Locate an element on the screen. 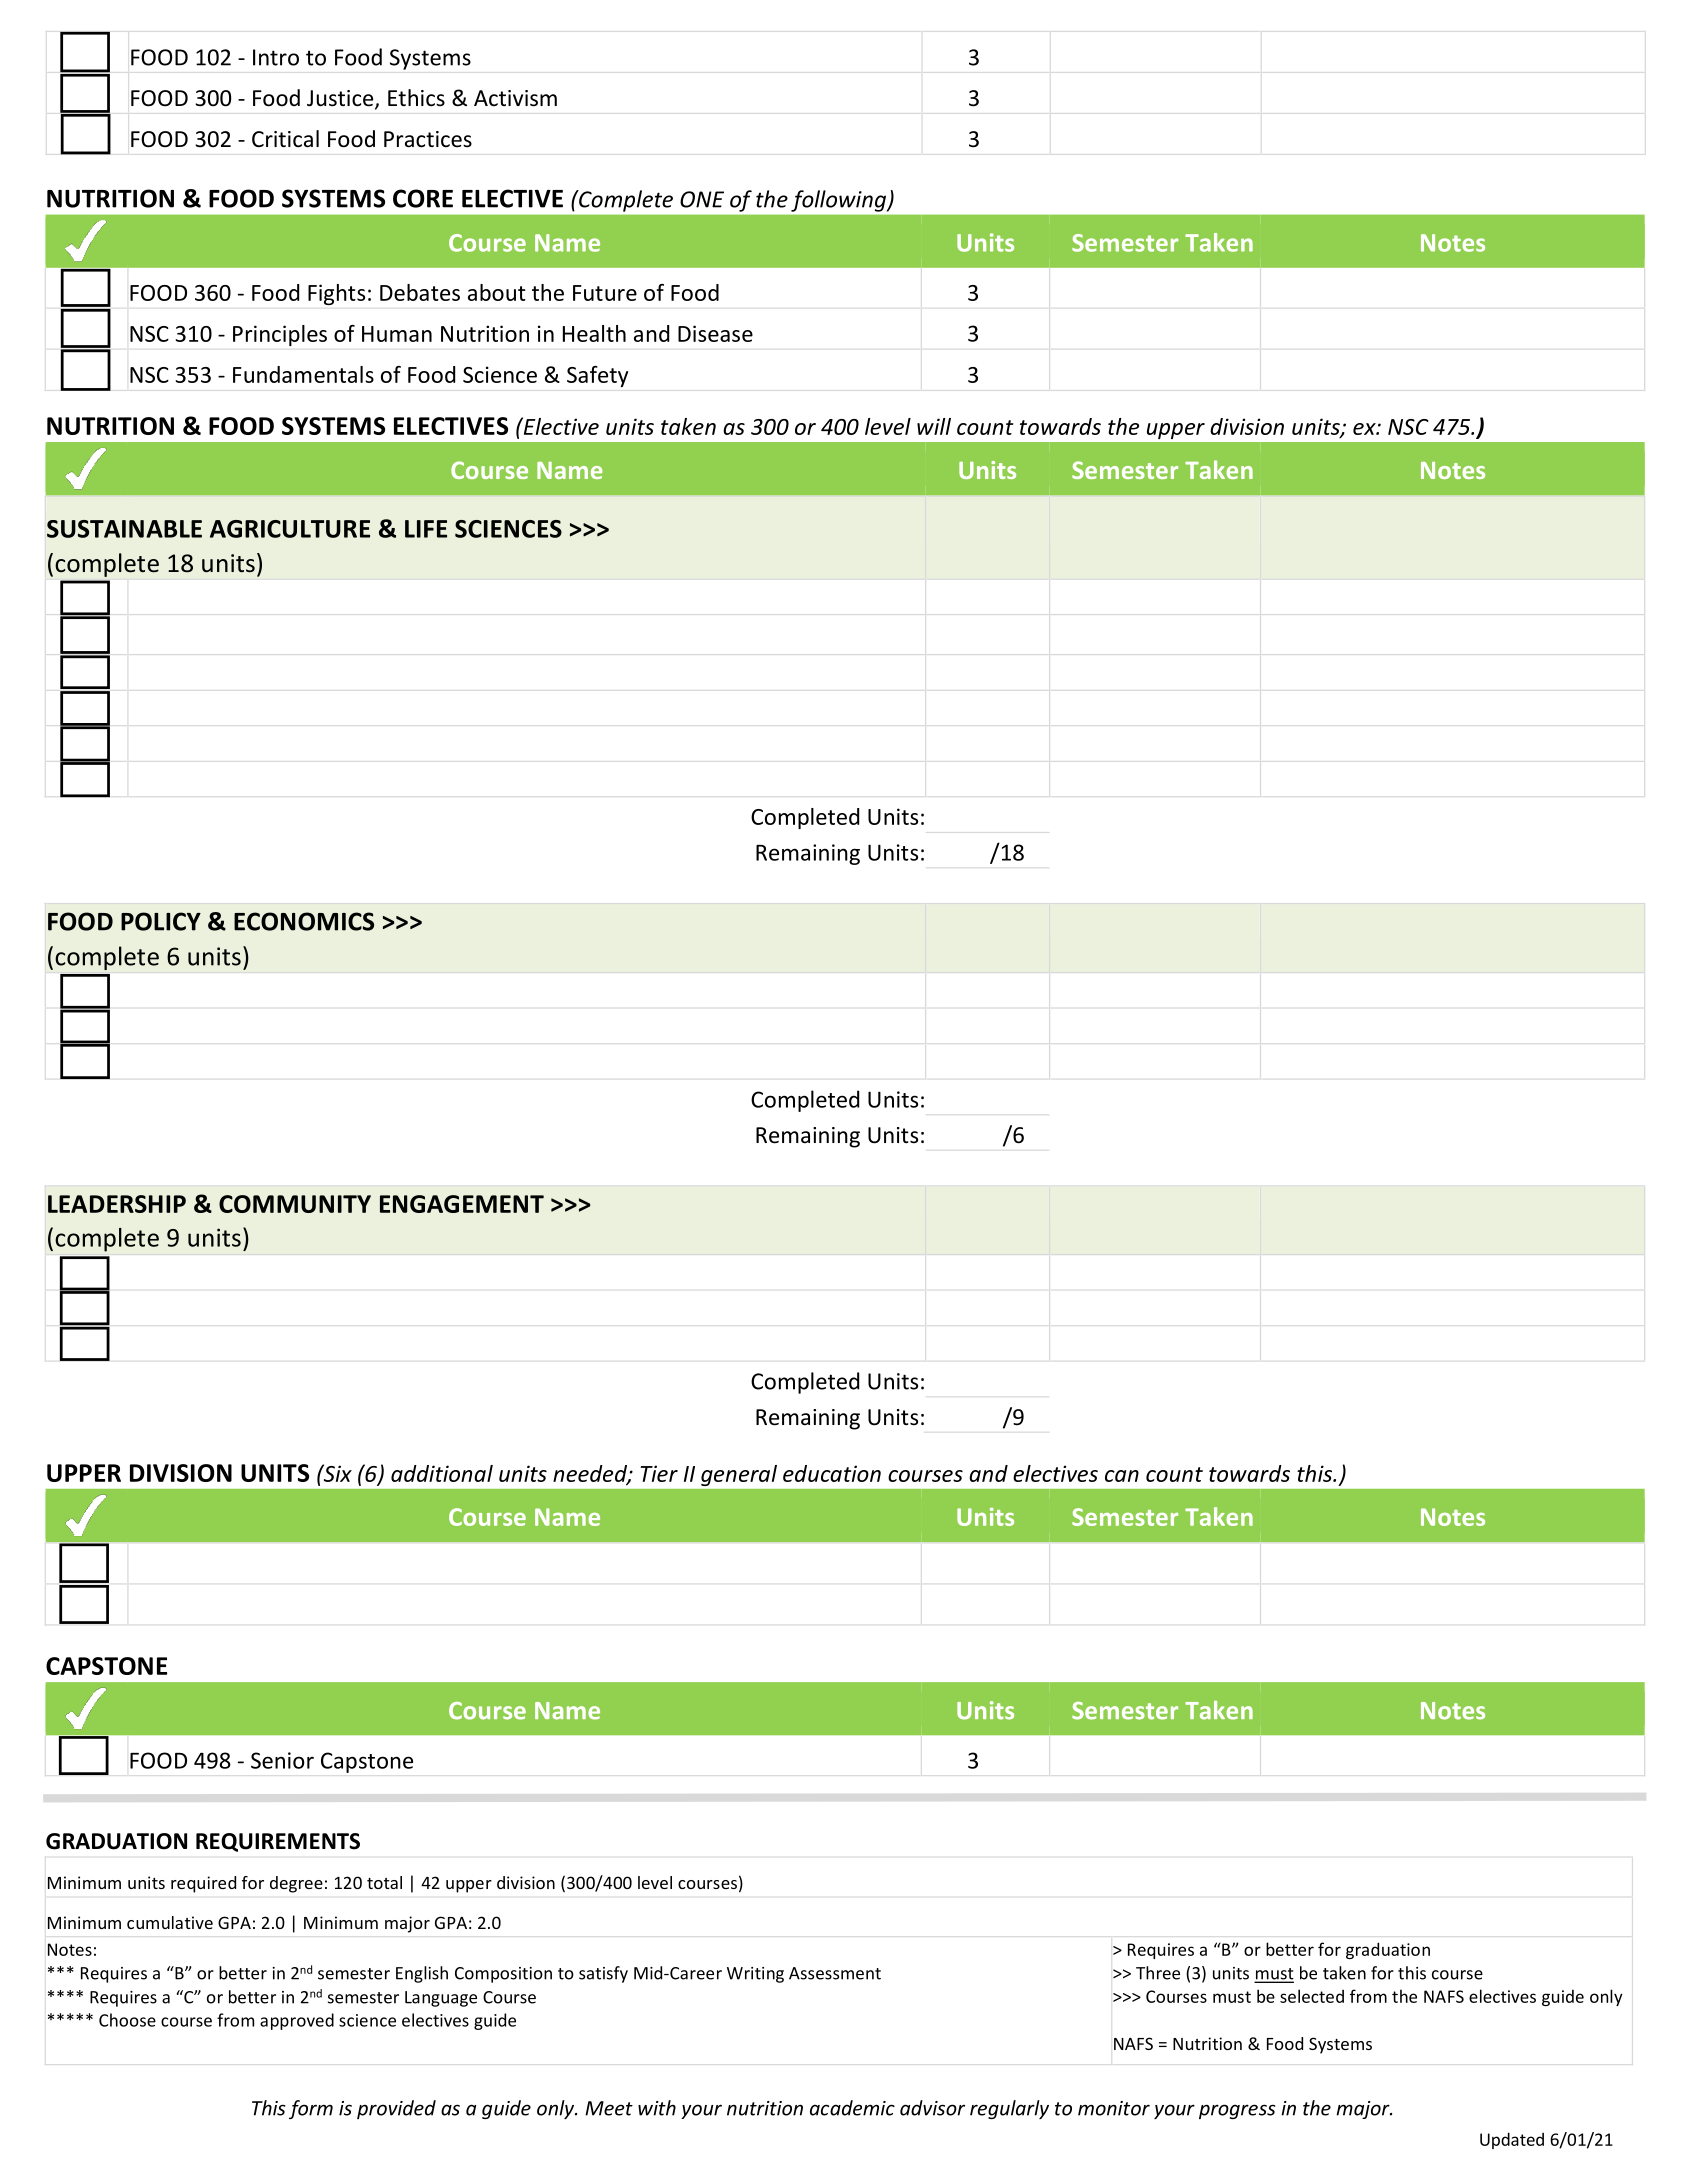 The height and width of the screenshot is (2182, 1686). AGRICULTURE is located at coordinates (290, 529).
